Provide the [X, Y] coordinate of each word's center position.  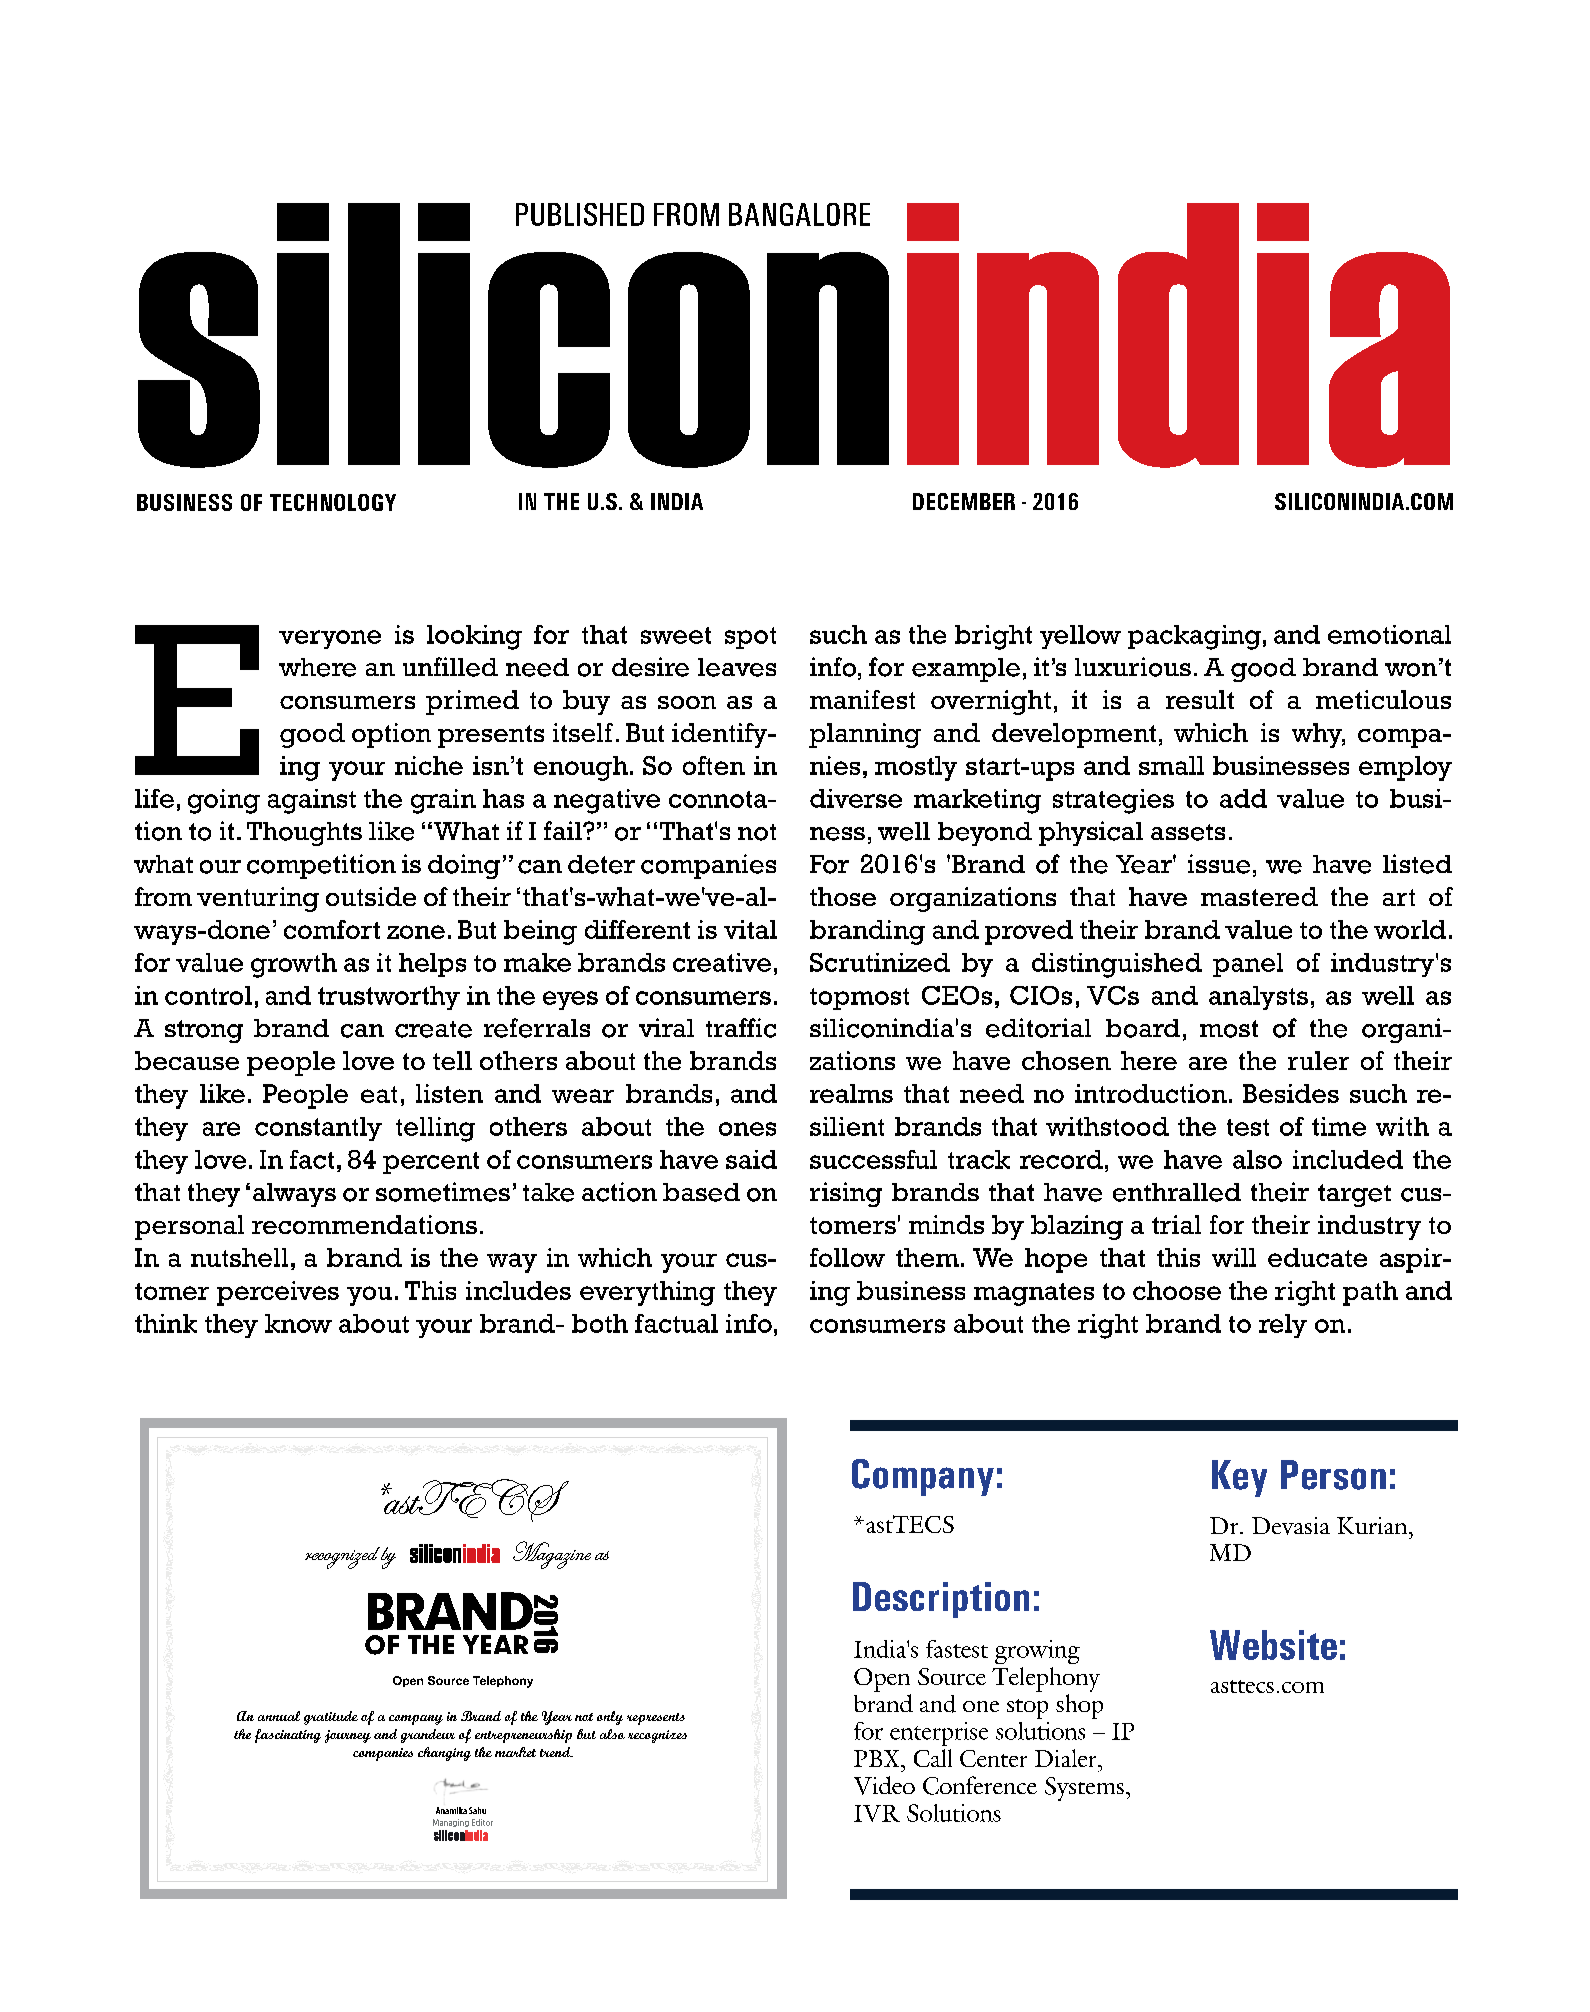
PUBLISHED [580, 214]
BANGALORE [799, 214]
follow [847, 1257]
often [714, 765]
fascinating [288, 1736]
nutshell [239, 1257]
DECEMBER [964, 501]
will [1234, 1257]
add [1243, 798]
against [312, 801]
